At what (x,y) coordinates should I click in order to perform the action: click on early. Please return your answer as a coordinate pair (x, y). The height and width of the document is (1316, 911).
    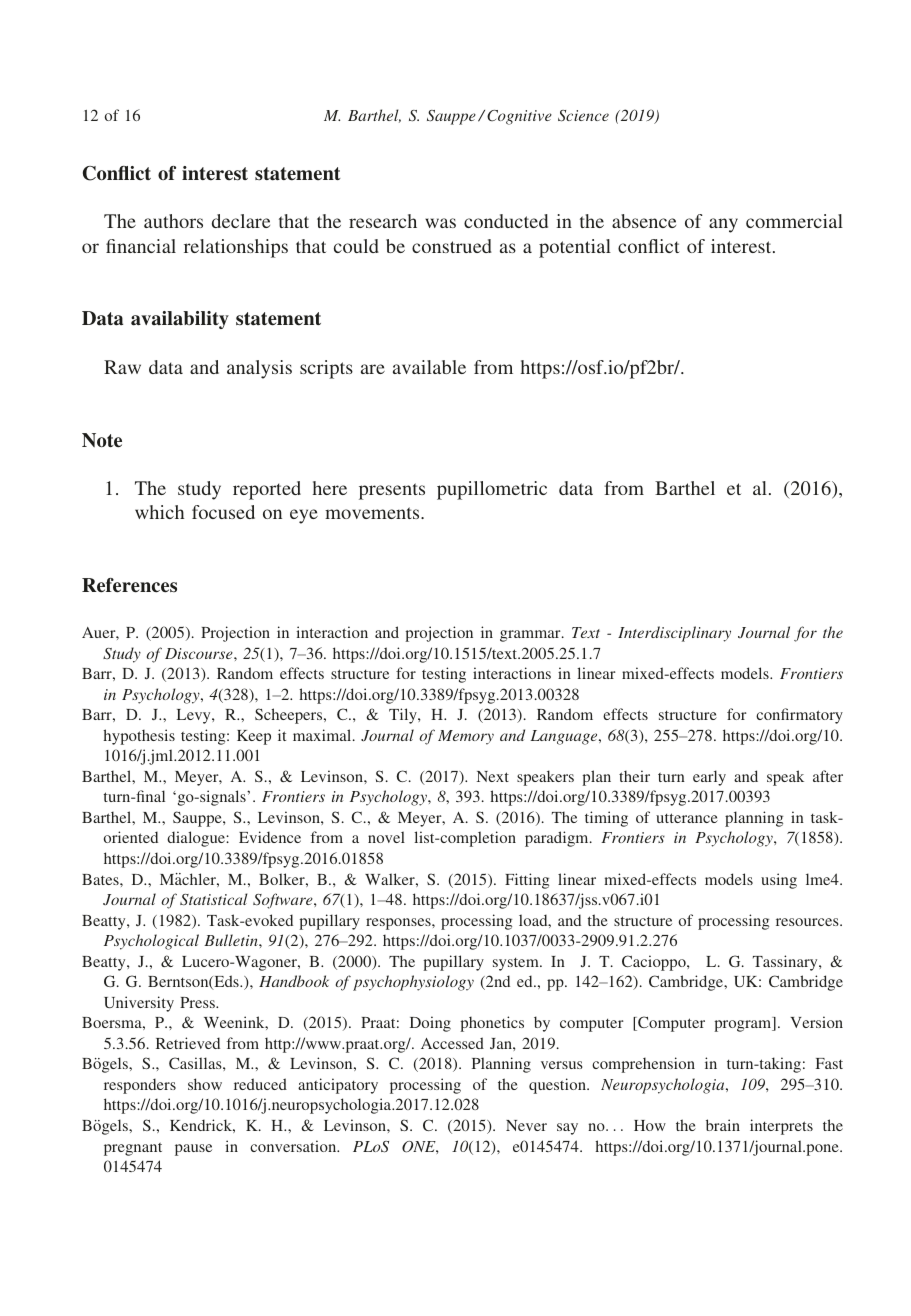
    Looking at the image, I should click on (709, 778).
